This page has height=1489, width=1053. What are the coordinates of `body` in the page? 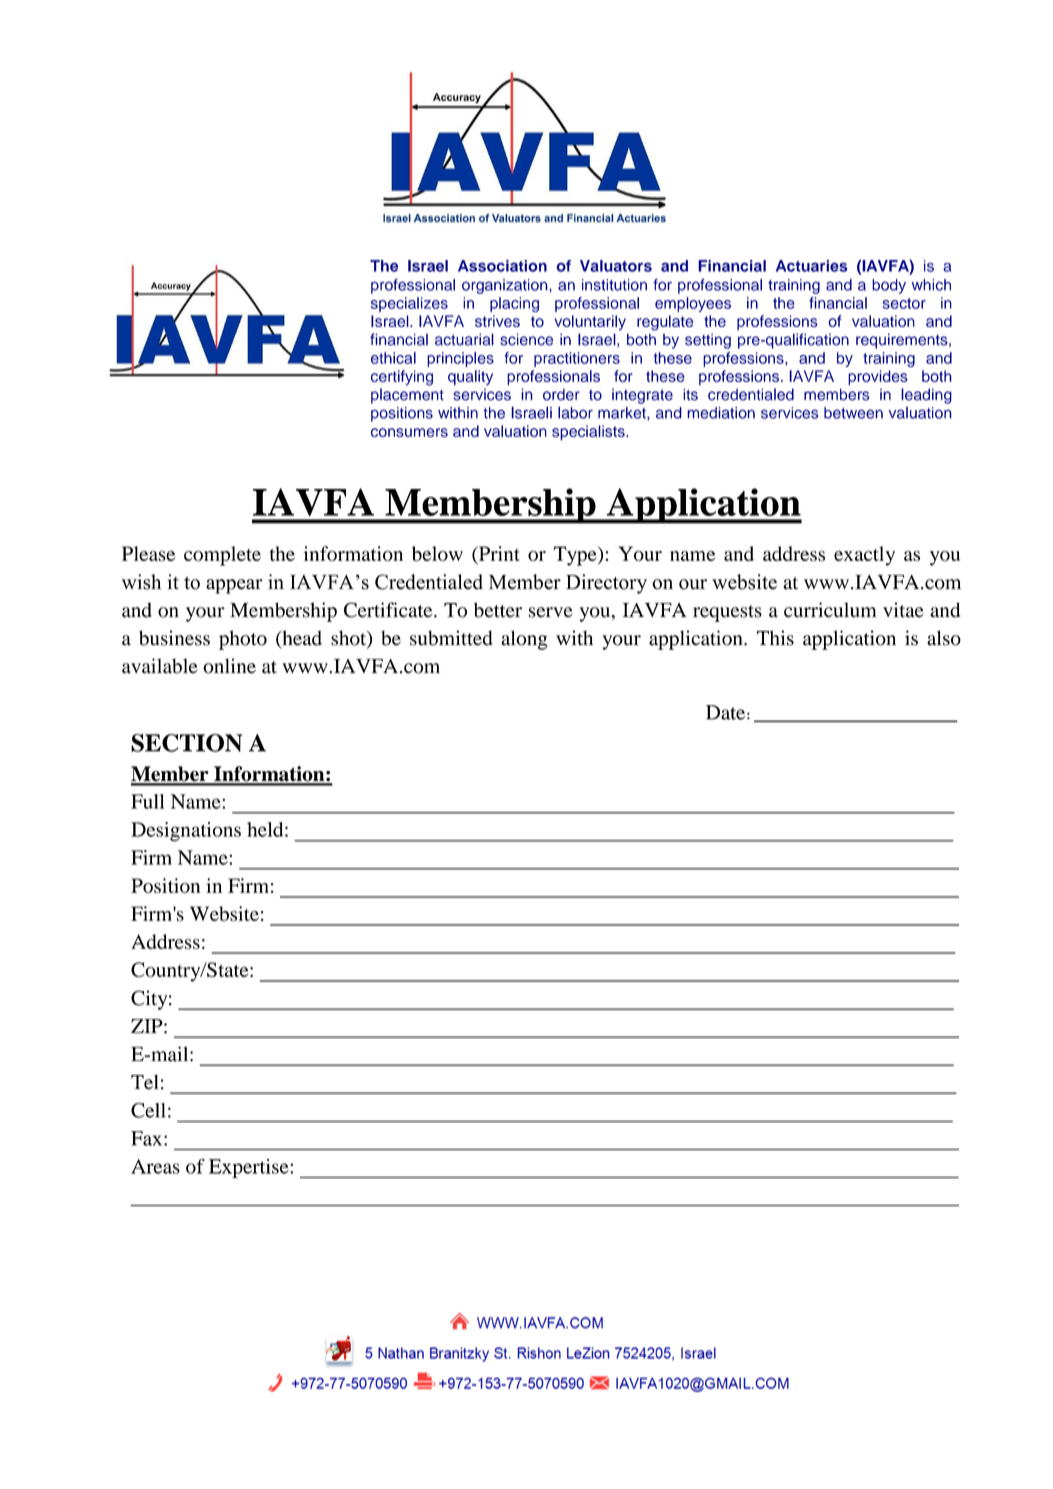 It's located at (889, 286).
